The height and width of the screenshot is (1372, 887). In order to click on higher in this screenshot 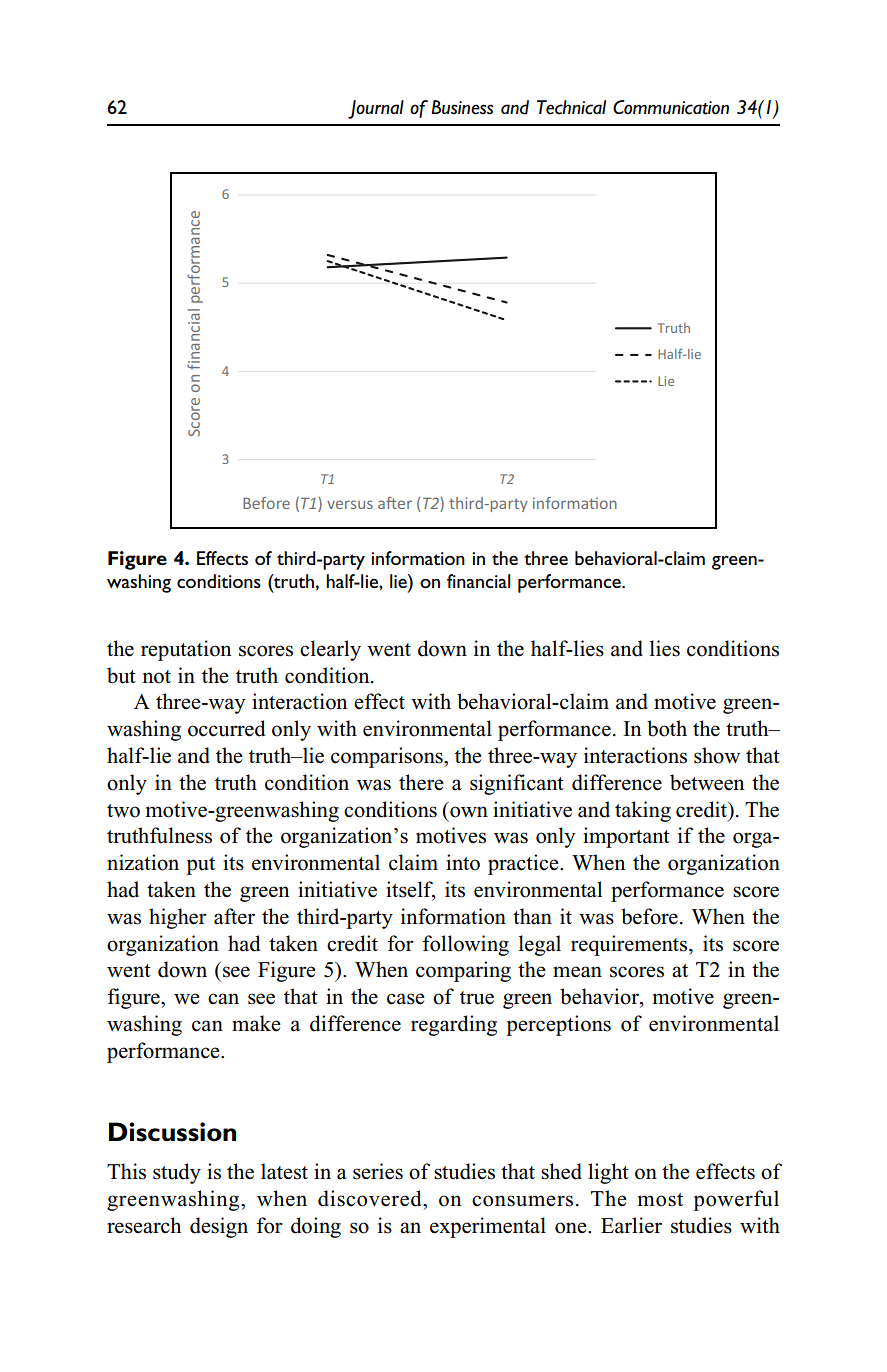, I will do `click(178, 918)`.
